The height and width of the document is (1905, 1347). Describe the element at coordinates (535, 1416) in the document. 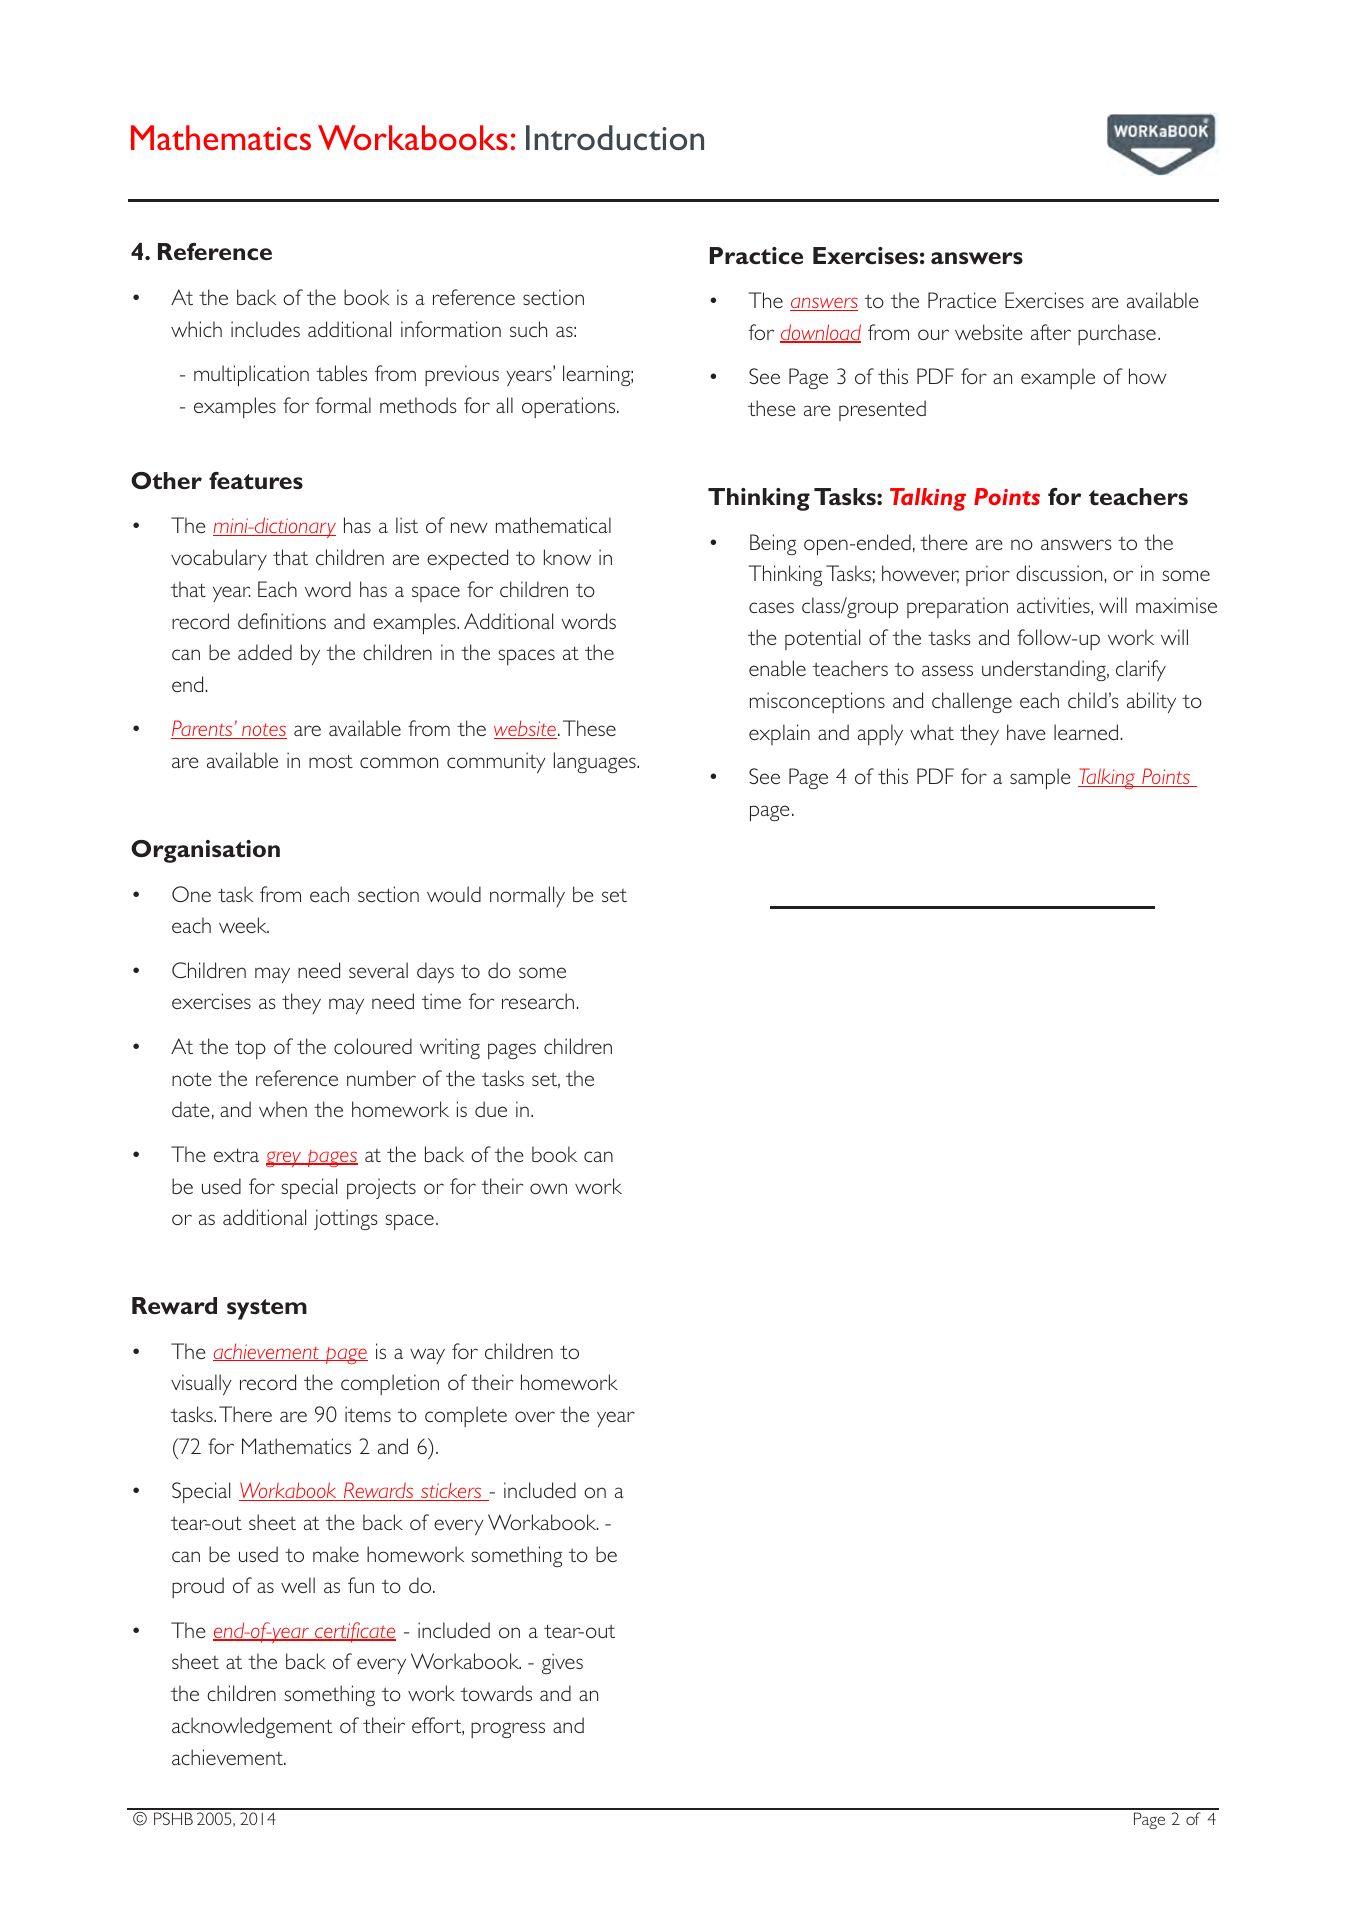

I see `over` at that location.
